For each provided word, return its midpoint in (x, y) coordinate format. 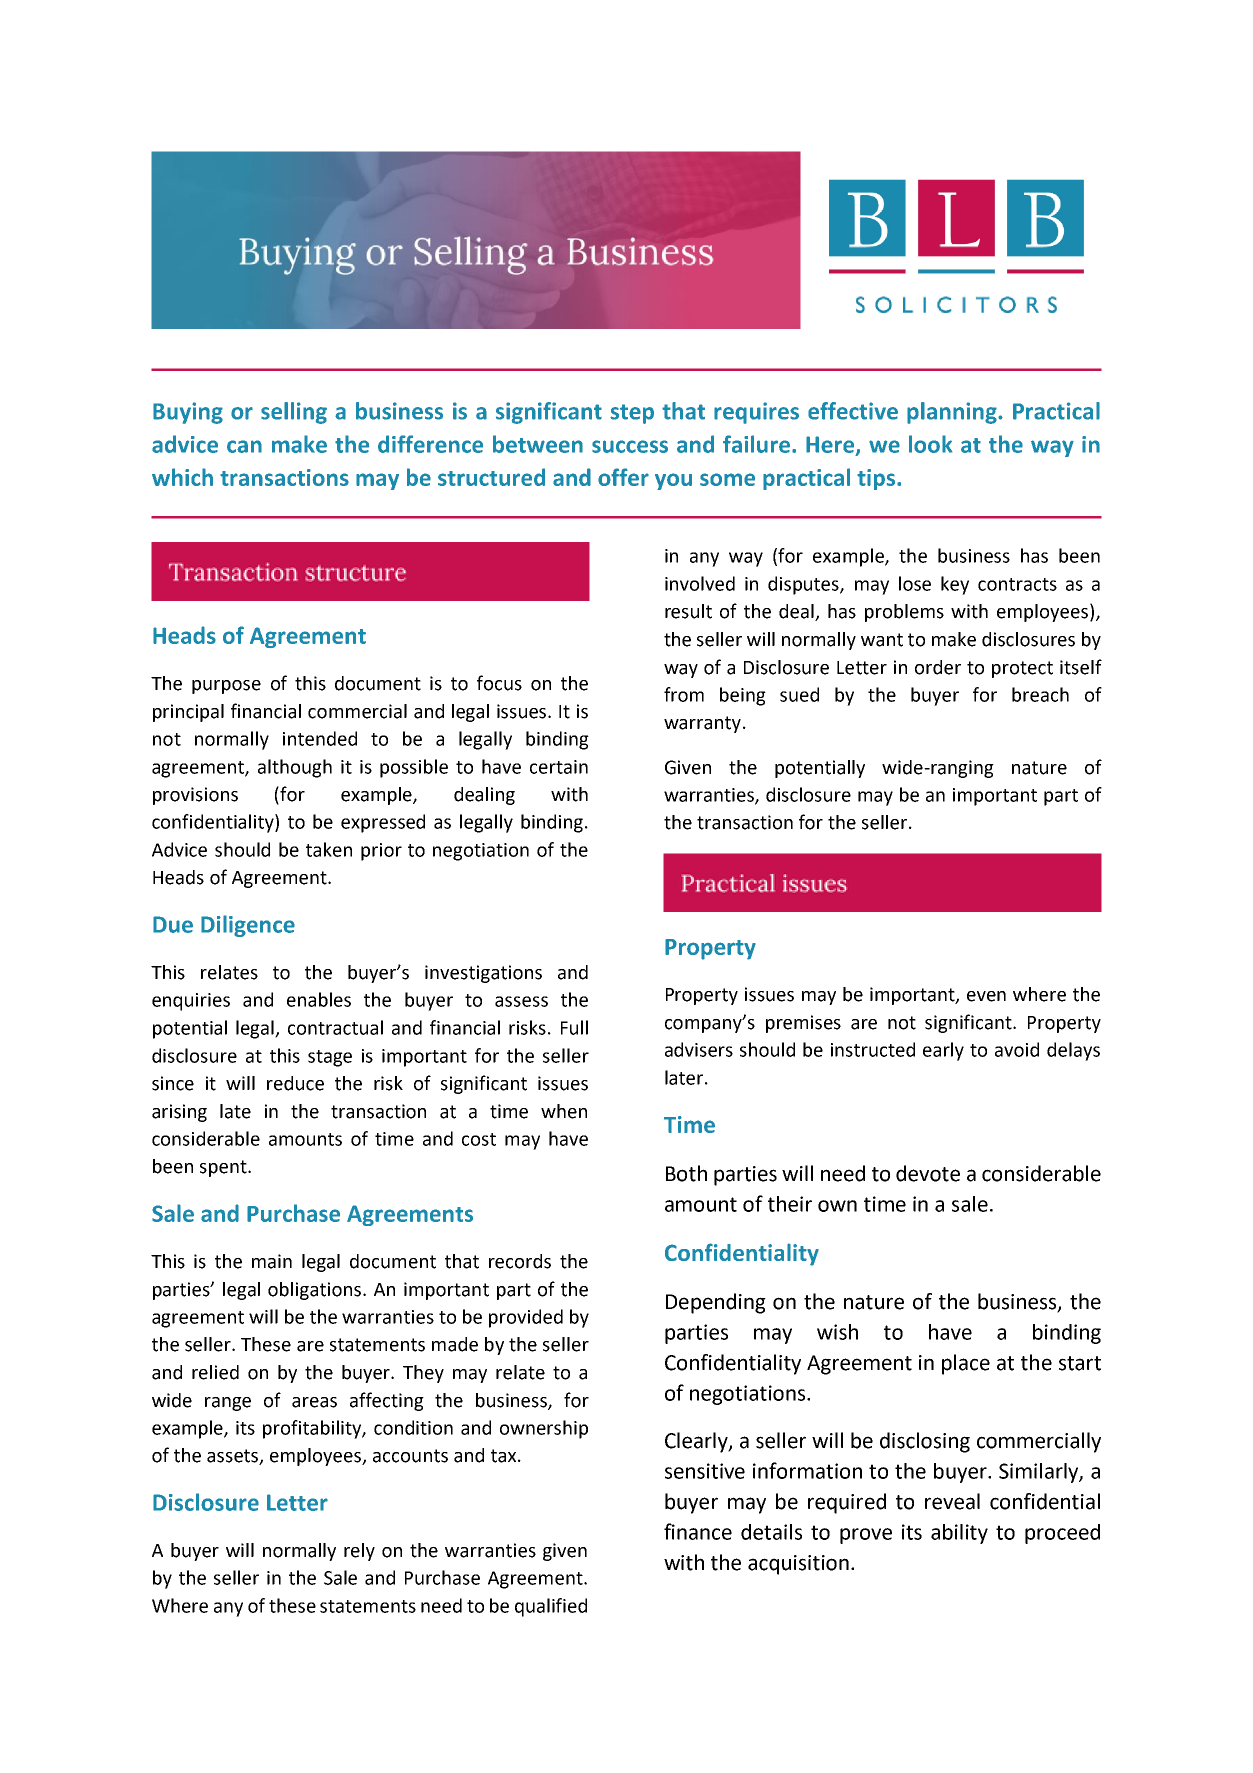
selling (294, 413)
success (630, 446)
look (930, 444)
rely (359, 1552)
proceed (1062, 1534)
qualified (551, 1607)
